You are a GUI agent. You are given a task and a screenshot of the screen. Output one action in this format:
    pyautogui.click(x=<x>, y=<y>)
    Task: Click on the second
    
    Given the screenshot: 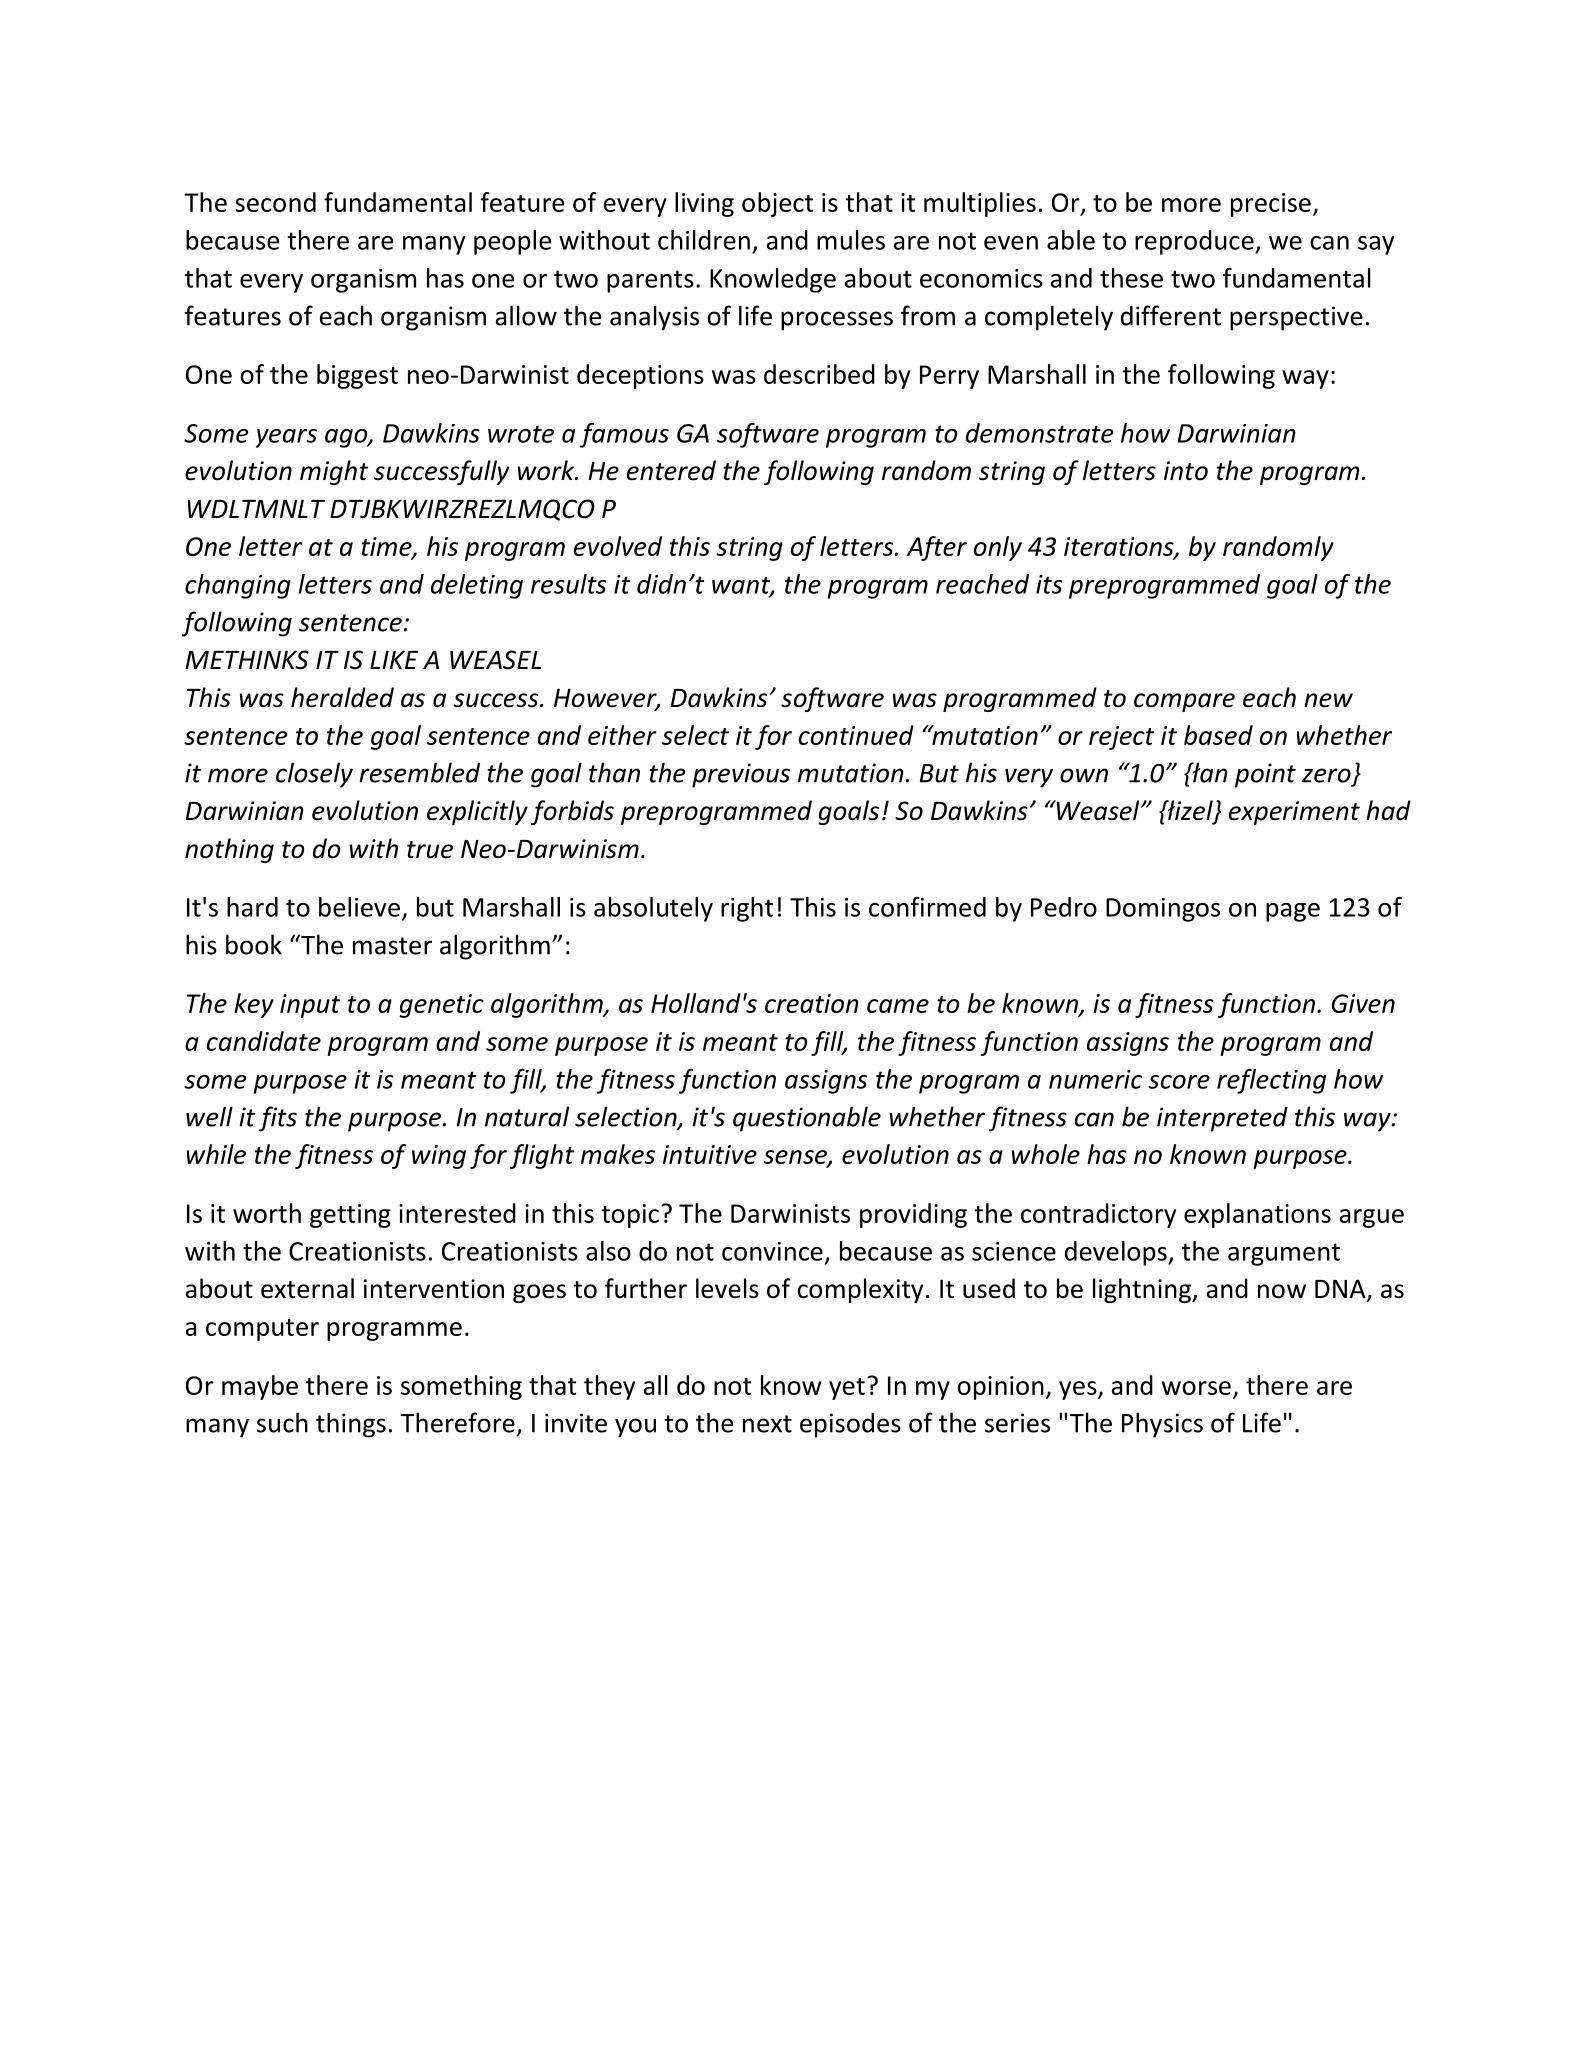 What is the action you would take?
    pyautogui.click(x=275, y=202)
